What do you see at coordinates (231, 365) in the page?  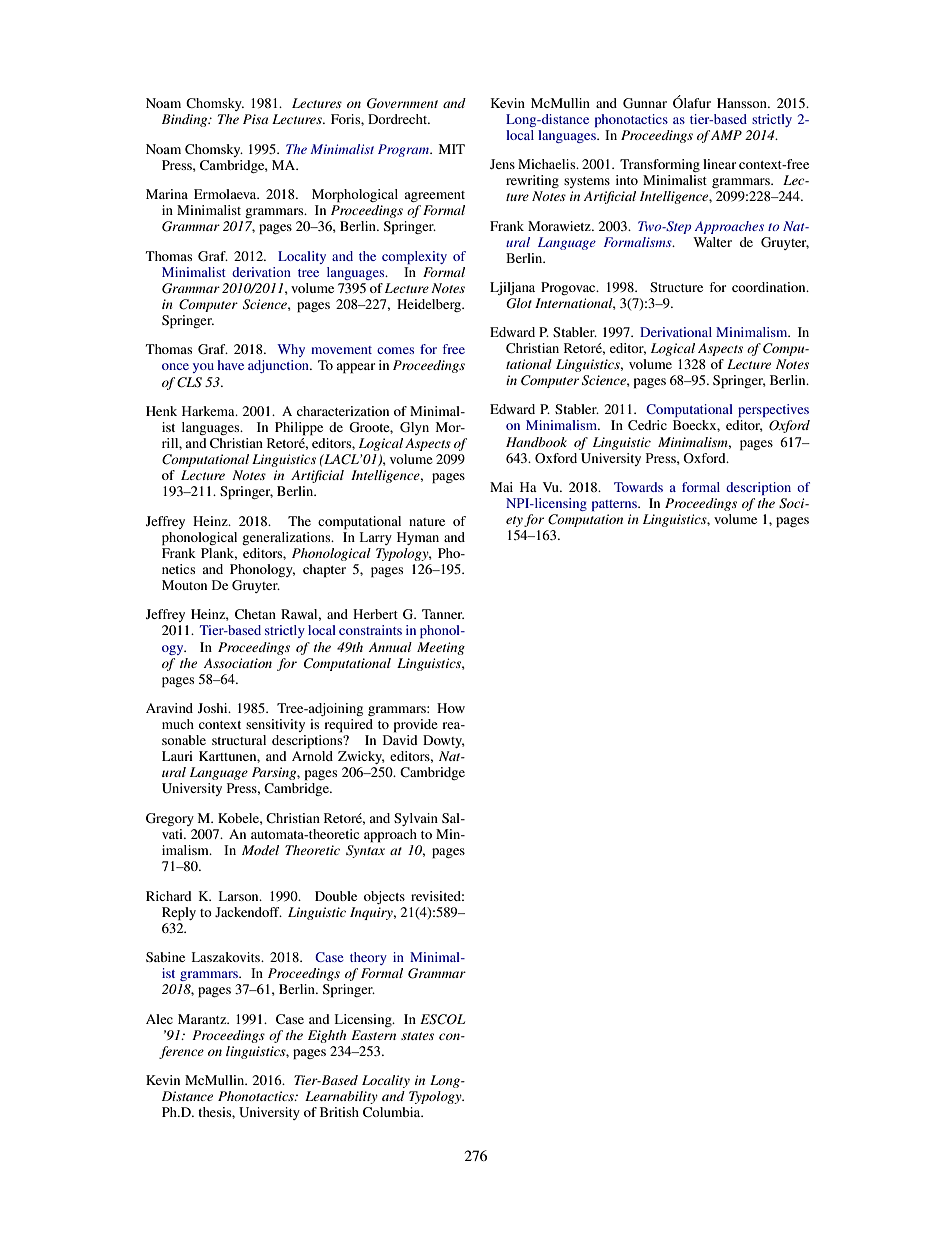 I see `have` at bounding box center [231, 365].
